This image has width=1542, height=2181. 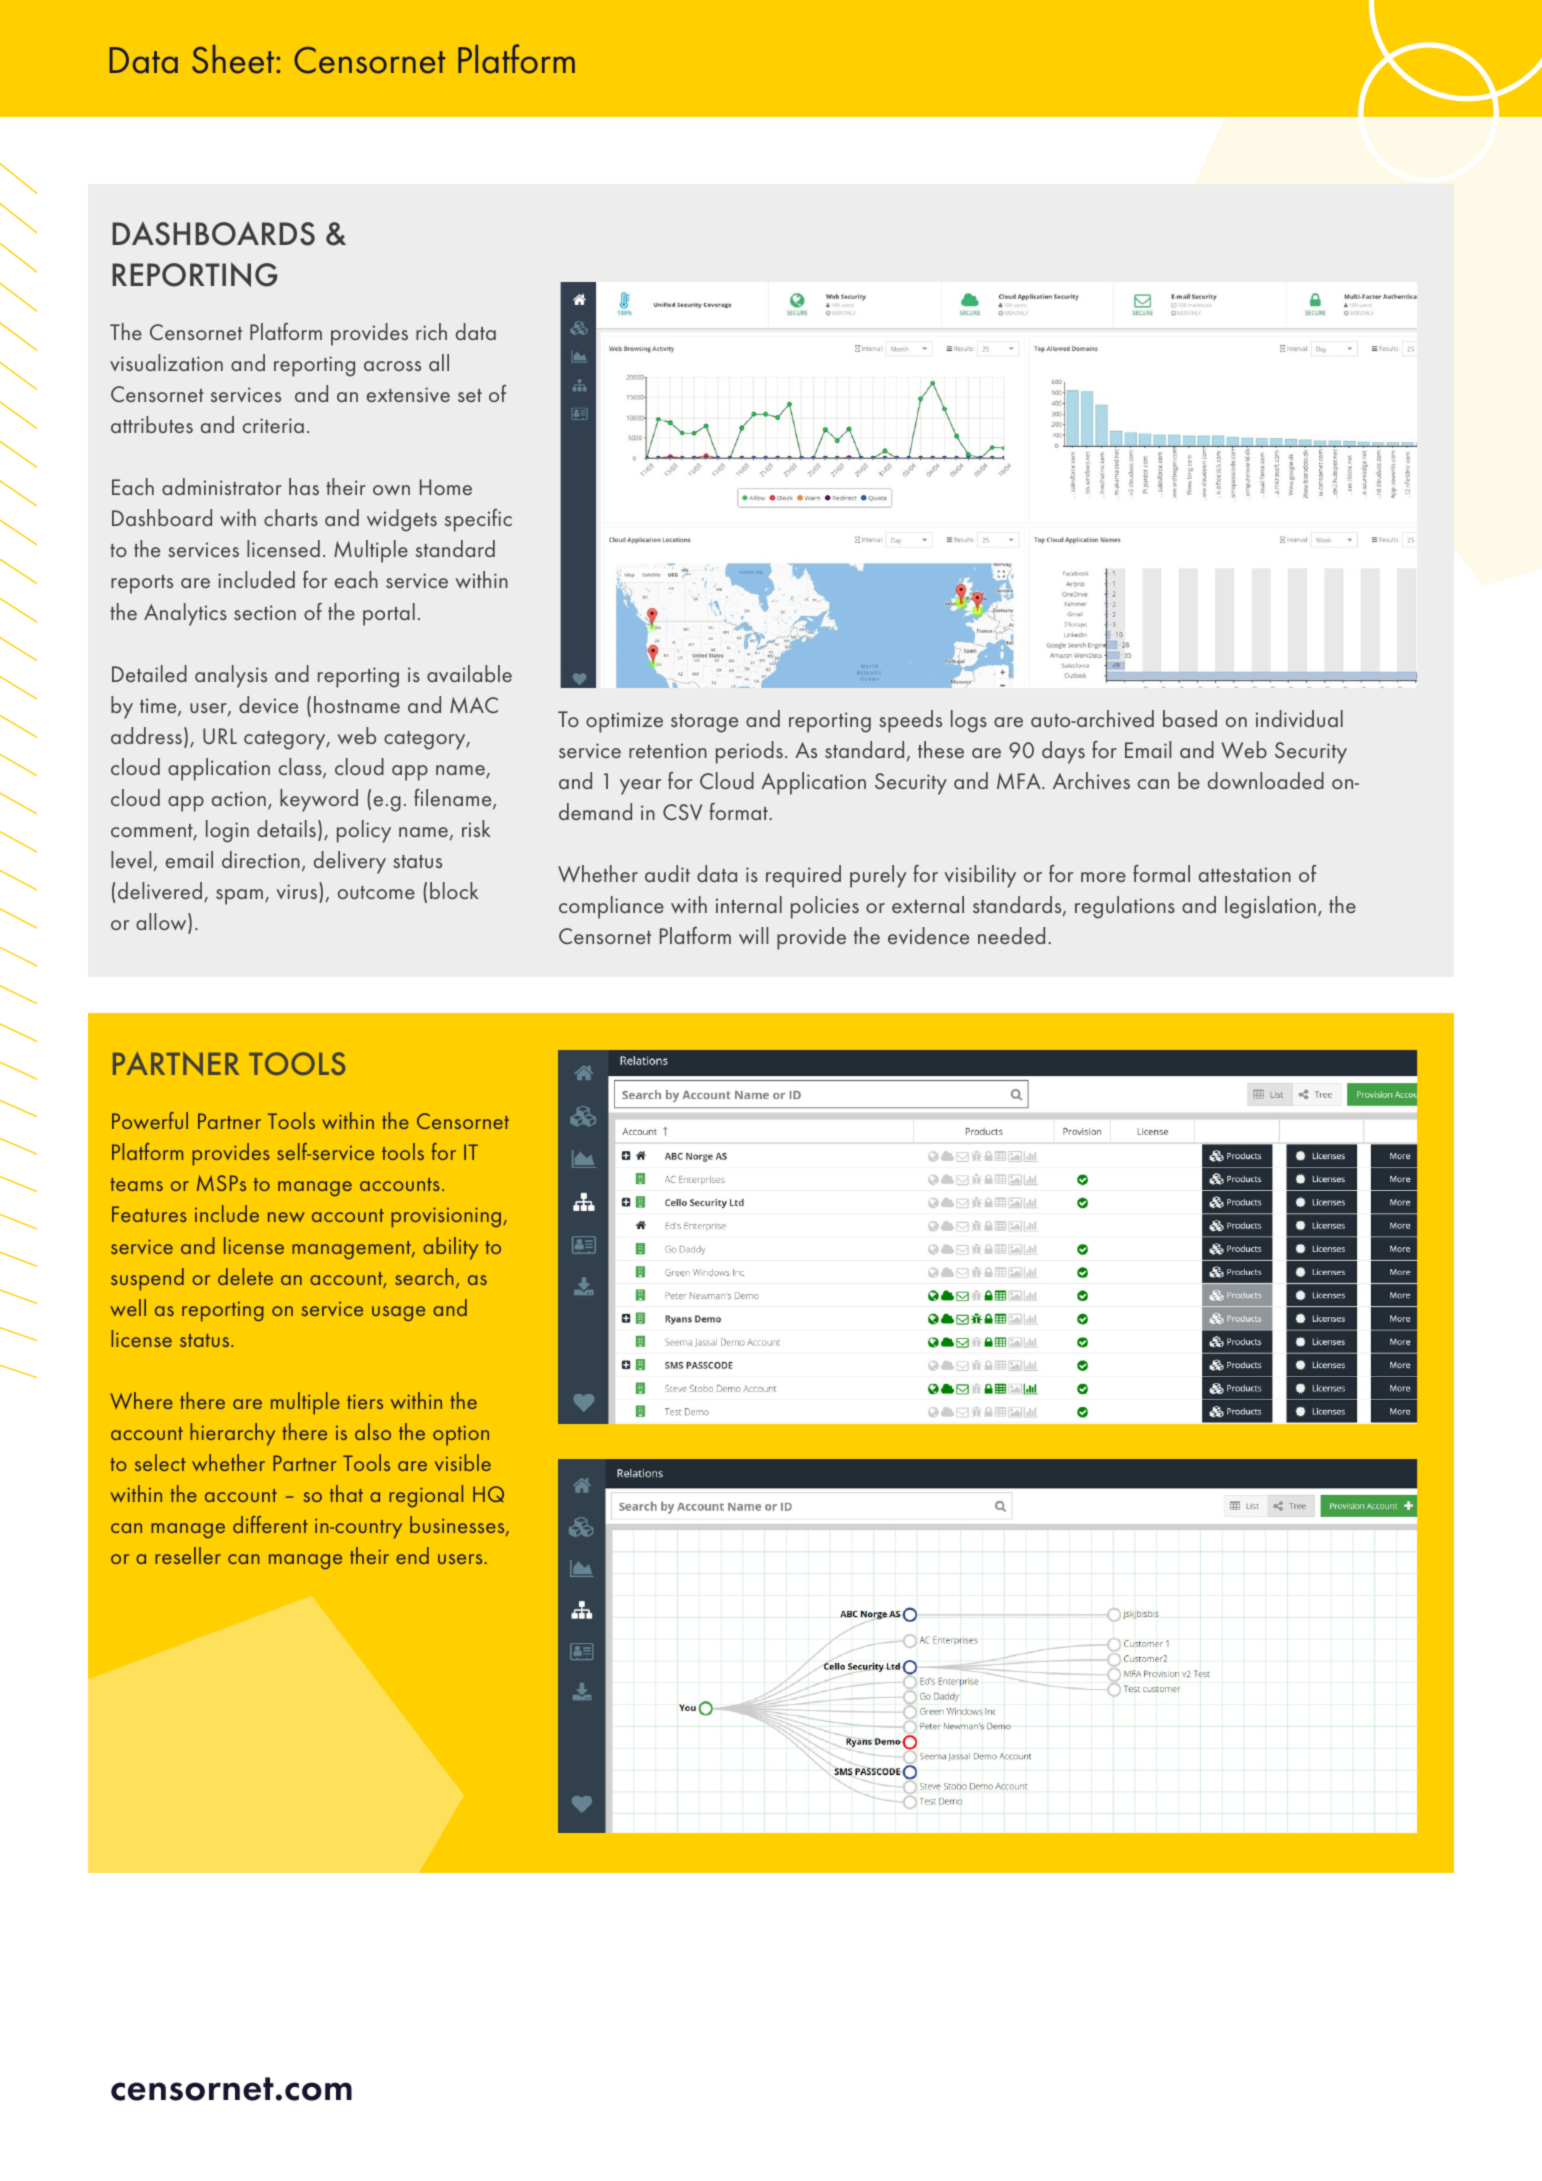 What do you see at coordinates (286, 1217) in the image?
I see `new` at bounding box center [286, 1217].
